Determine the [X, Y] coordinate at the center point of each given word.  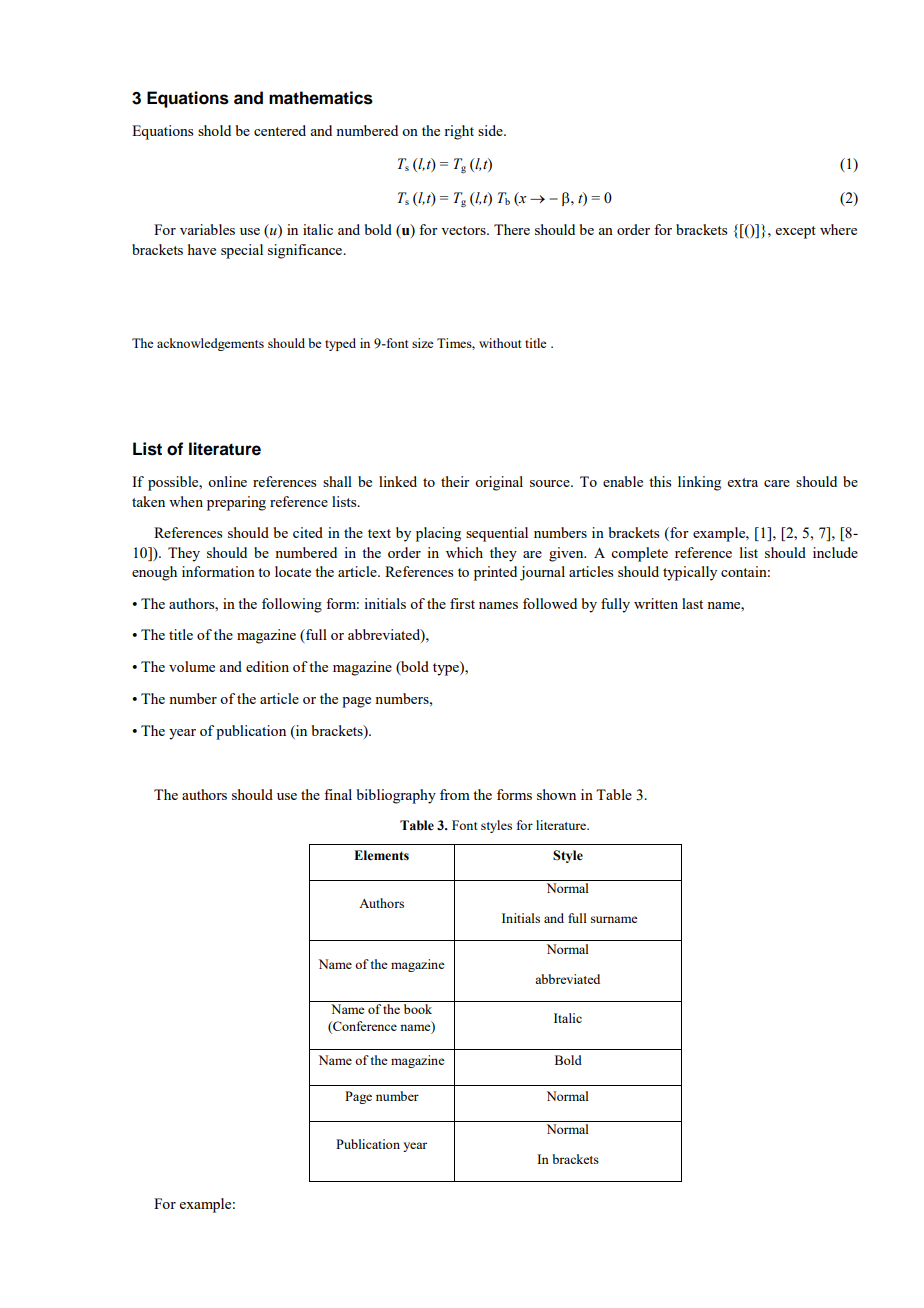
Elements [381, 855]
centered [280, 130]
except [796, 232]
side [491, 130]
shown [556, 794]
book [418, 1009]
